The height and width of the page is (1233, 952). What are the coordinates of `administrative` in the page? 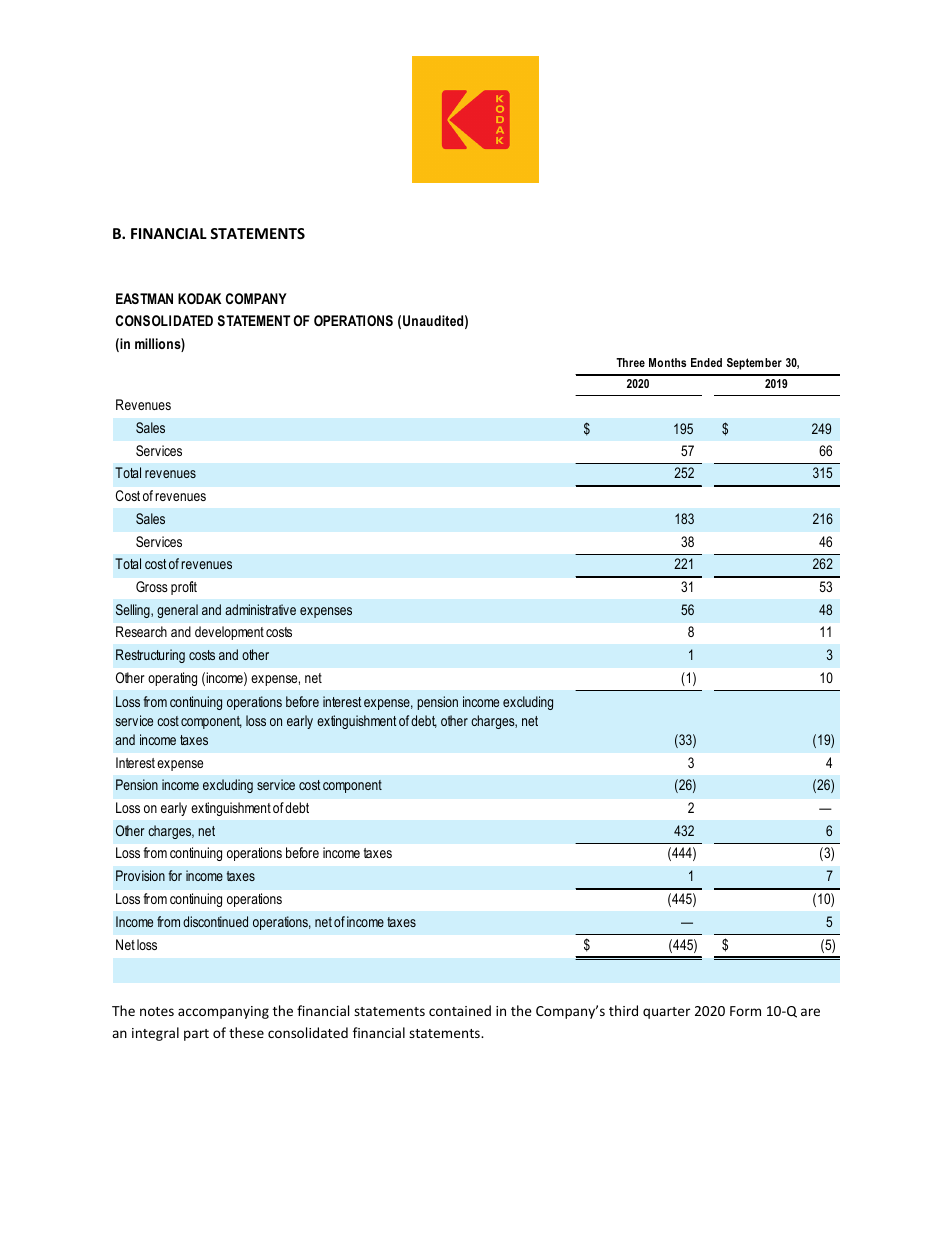 It's located at (260, 609).
